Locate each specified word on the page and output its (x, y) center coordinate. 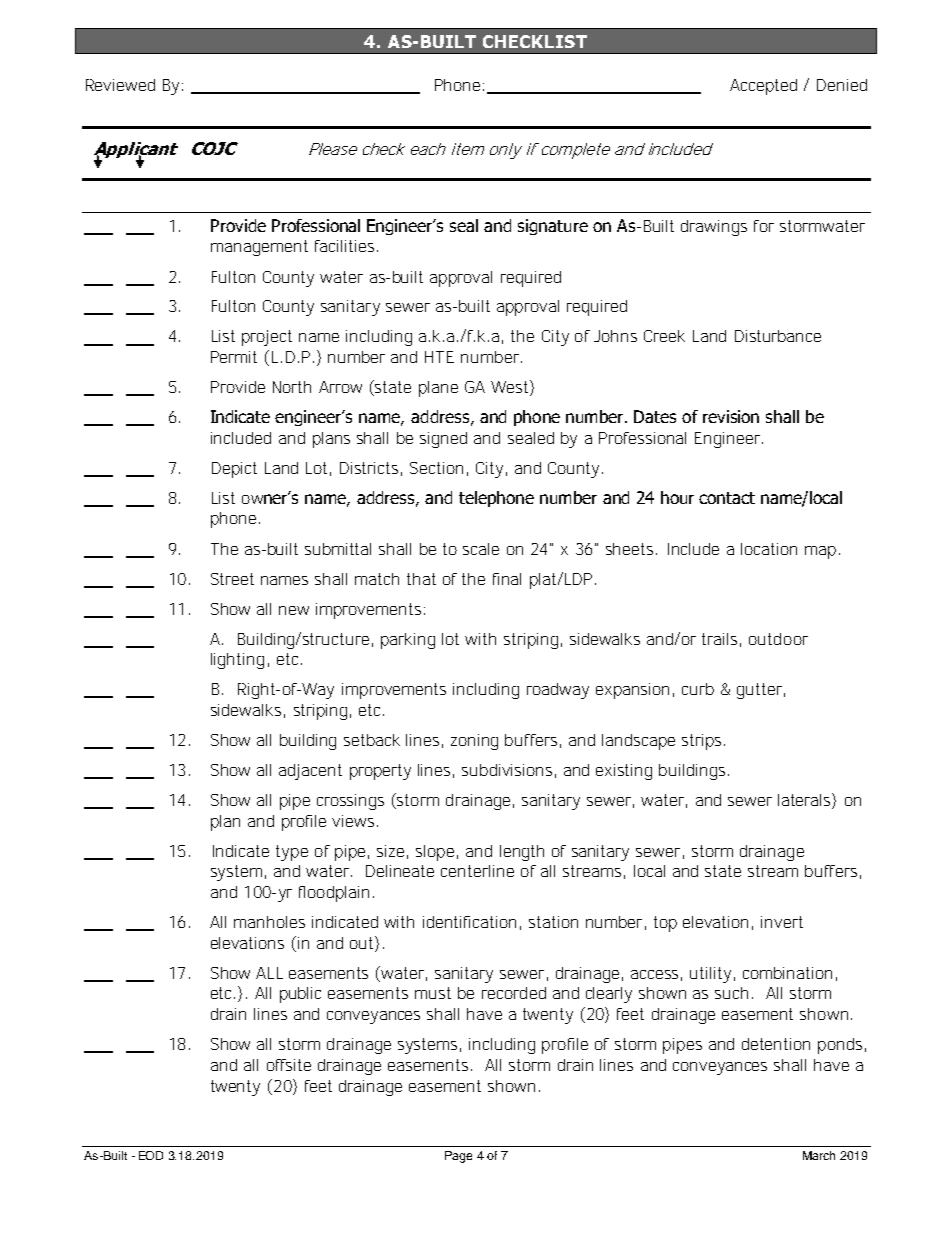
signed (443, 440)
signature (553, 227)
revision (731, 416)
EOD (151, 1155)
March (819, 1155)
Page (458, 1157)
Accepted (763, 87)
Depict (234, 470)
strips (703, 742)
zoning (474, 742)
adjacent (310, 772)
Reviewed (120, 85)
